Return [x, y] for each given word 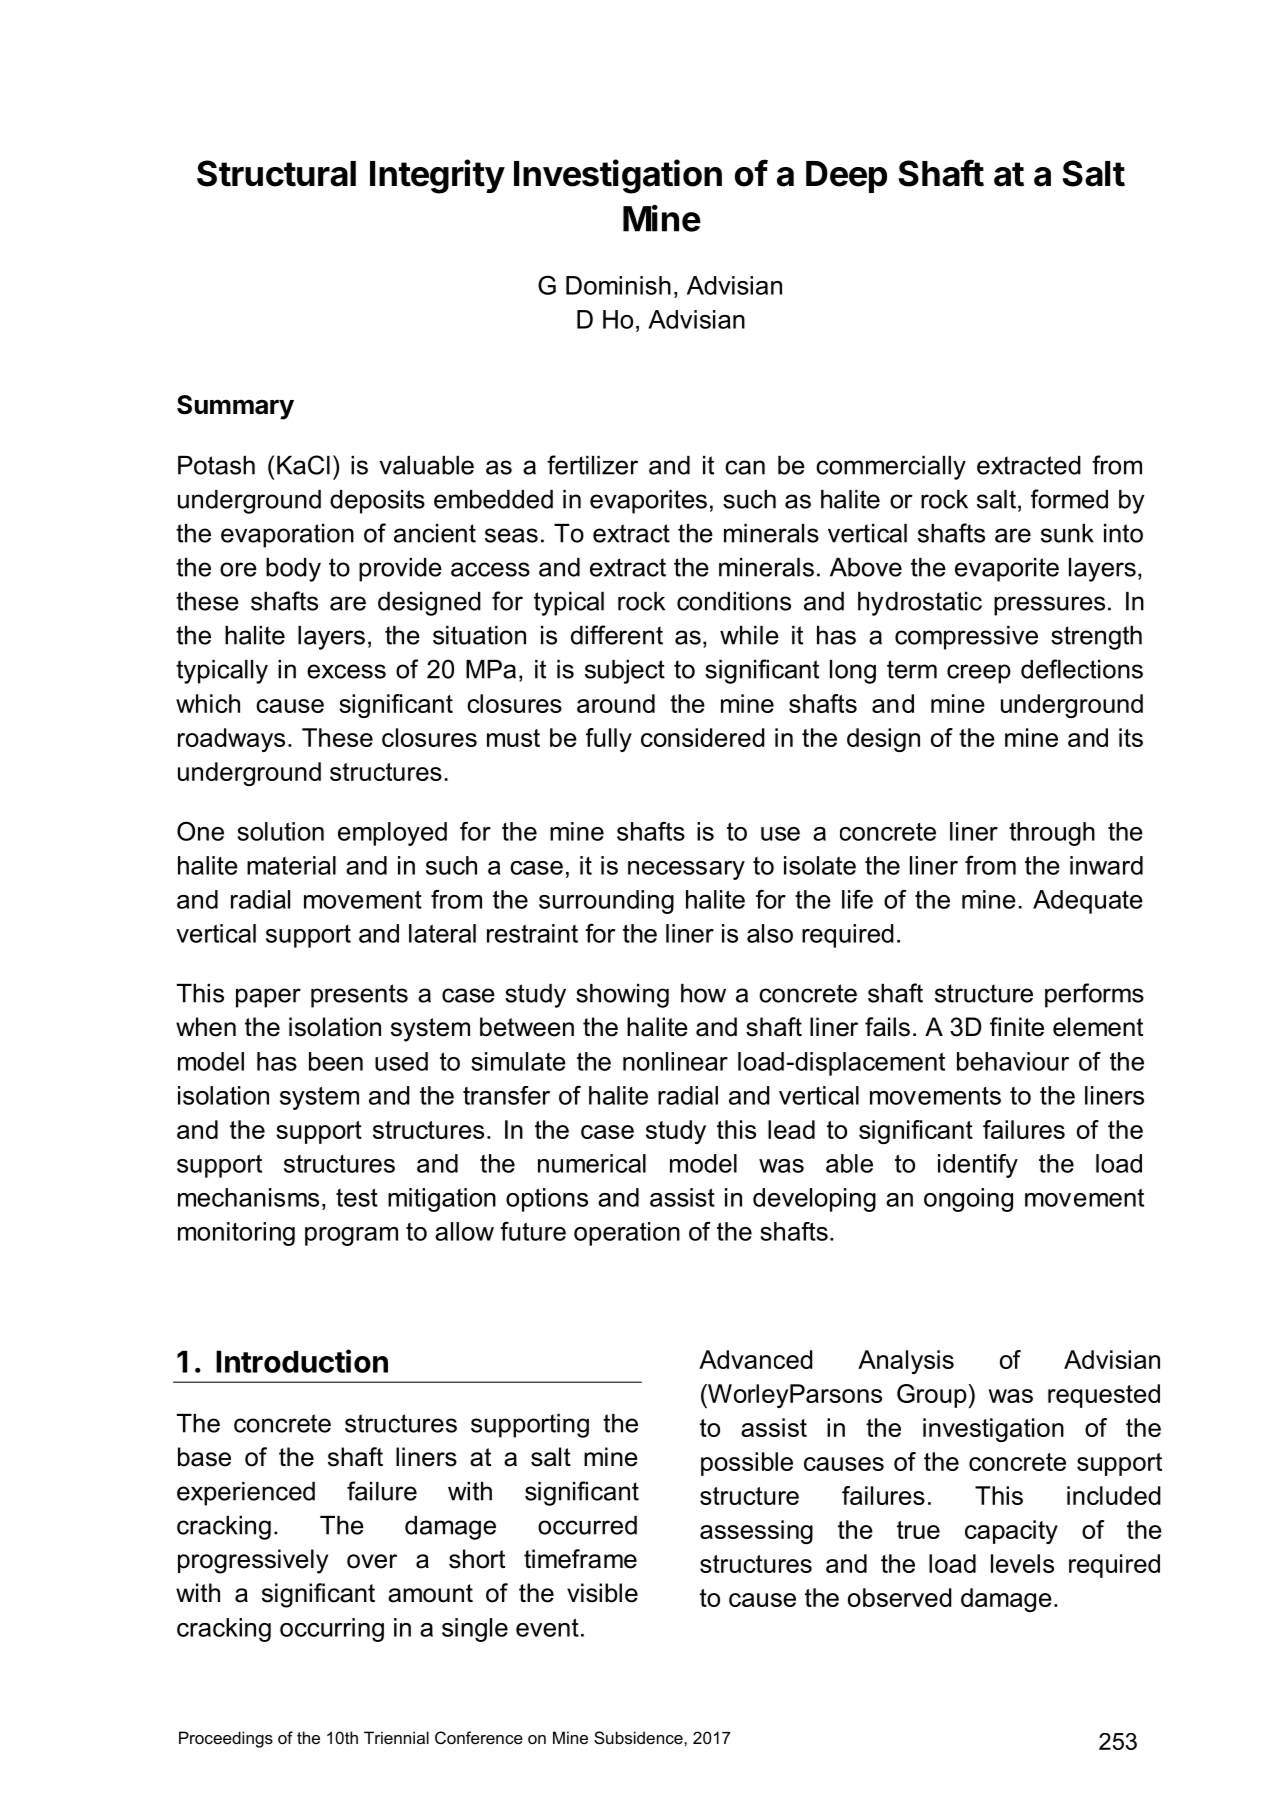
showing [622, 996]
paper [268, 998]
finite [1017, 1027]
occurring [332, 1630]
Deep [846, 177]
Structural [276, 173]
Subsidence [639, 1737]
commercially [891, 468]
